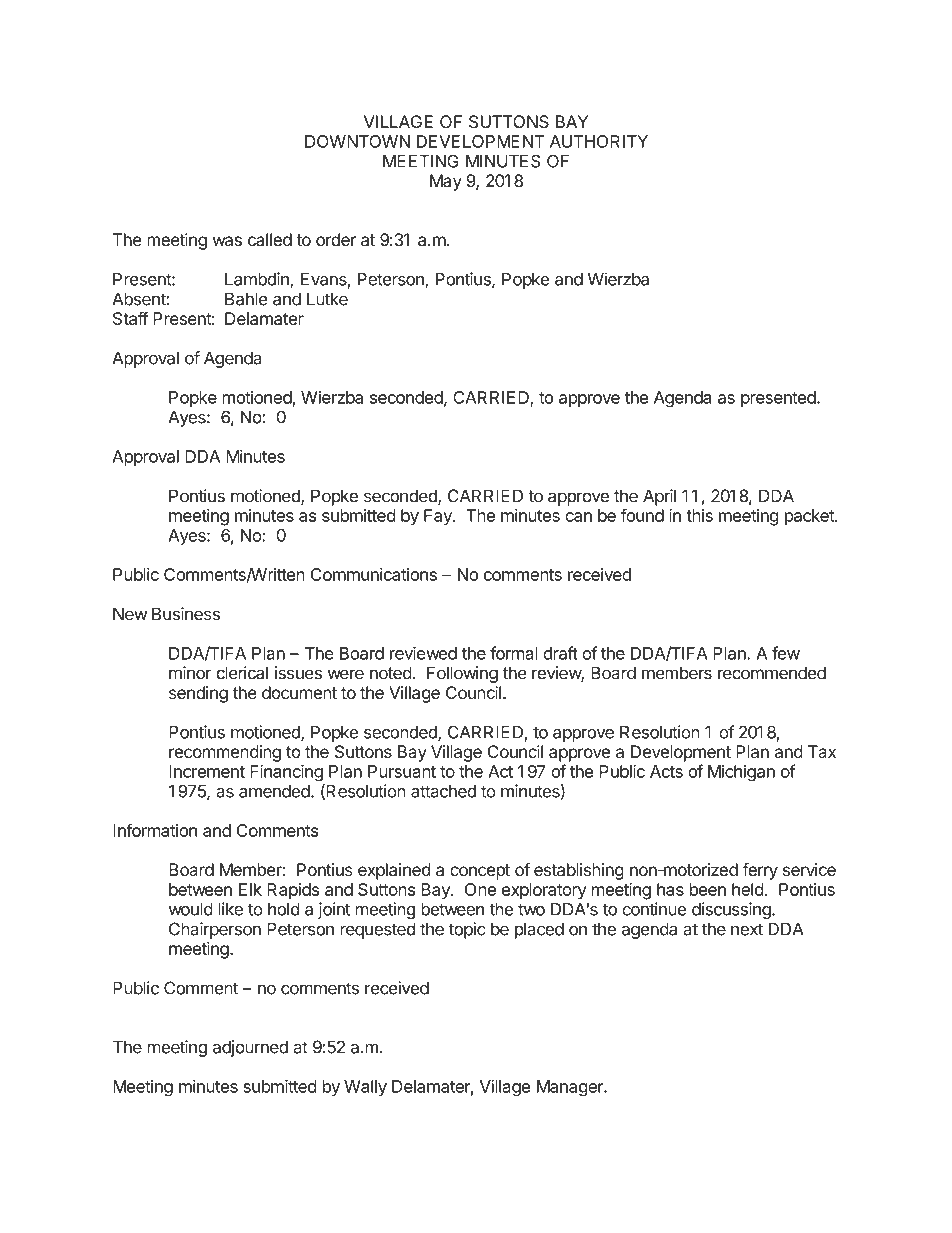  I want to click on April, so click(659, 497).
